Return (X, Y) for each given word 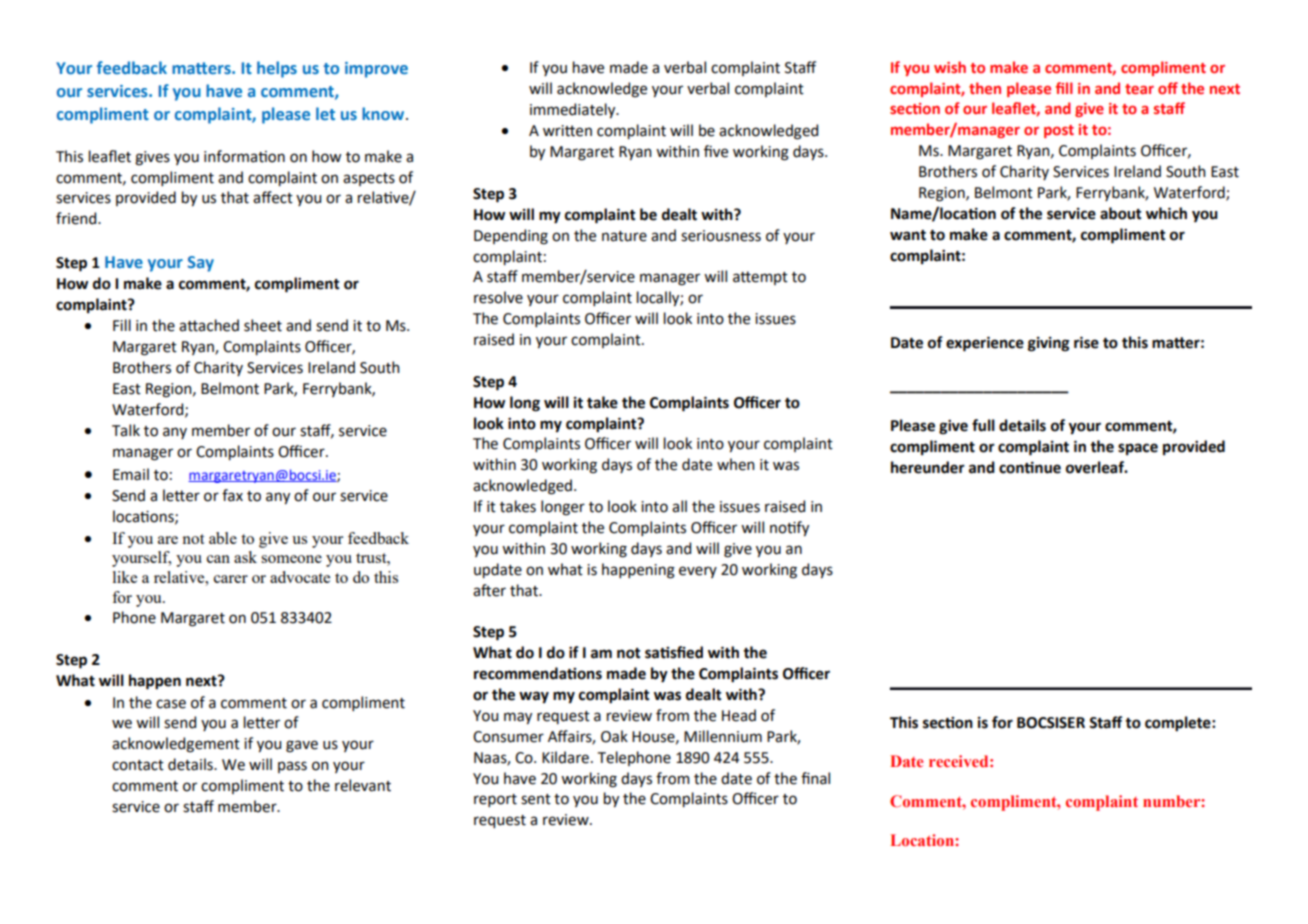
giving (1048, 344)
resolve (498, 297)
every (698, 572)
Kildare (565, 757)
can (218, 559)
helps (277, 69)
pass (292, 767)
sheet (263, 325)
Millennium (723, 736)
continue (1030, 468)
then (985, 88)
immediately (574, 110)
